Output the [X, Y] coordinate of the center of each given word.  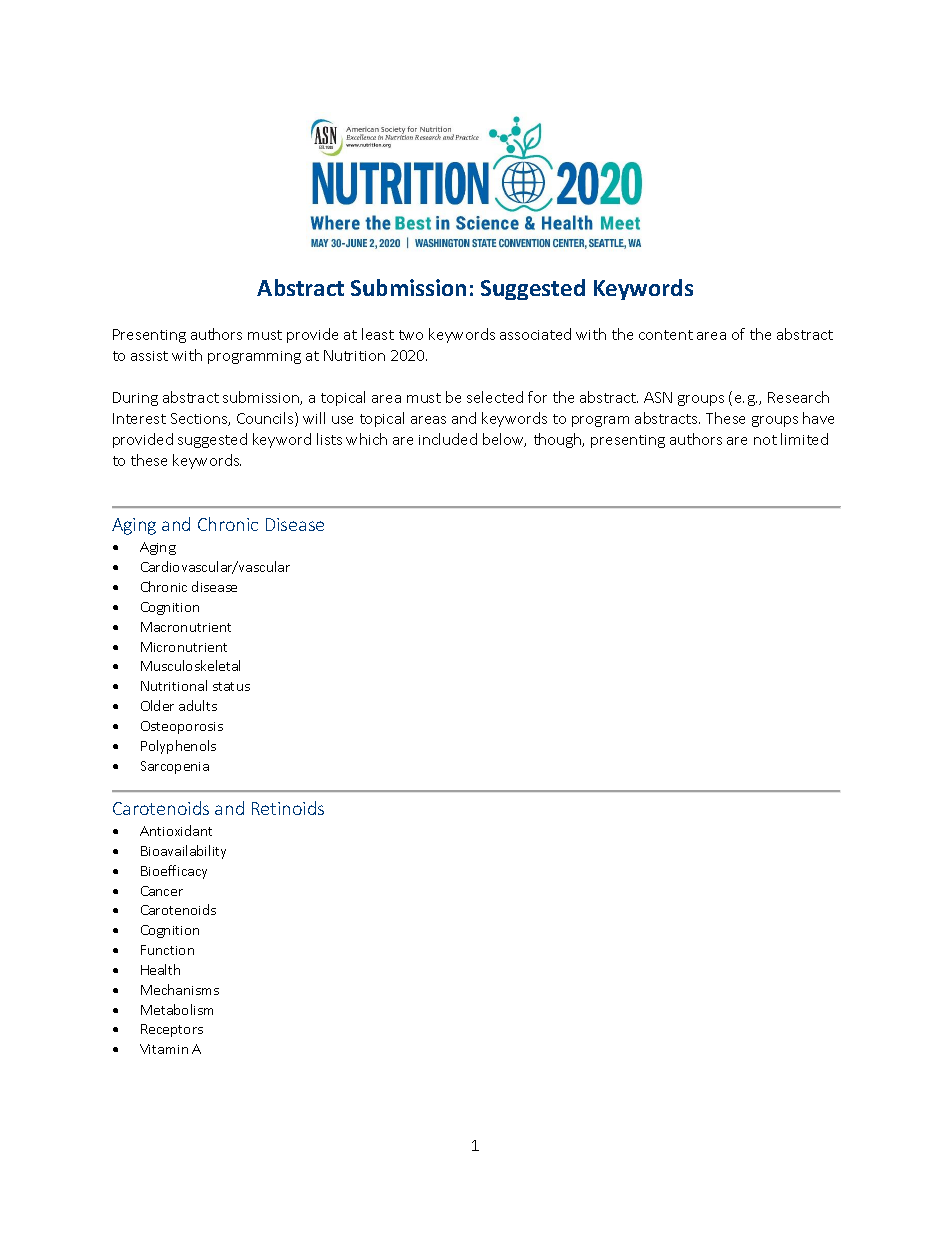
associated [535, 334]
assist [149, 356]
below [504, 440]
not [765, 440]
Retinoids [288, 808]
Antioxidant [176, 830]
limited [804, 439]
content [666, 335]
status [231, 686]
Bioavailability [183, 852]
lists [329, 439]
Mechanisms [180, 989]
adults [198, 705]
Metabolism [177, 1009]
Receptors [172, 1030]
